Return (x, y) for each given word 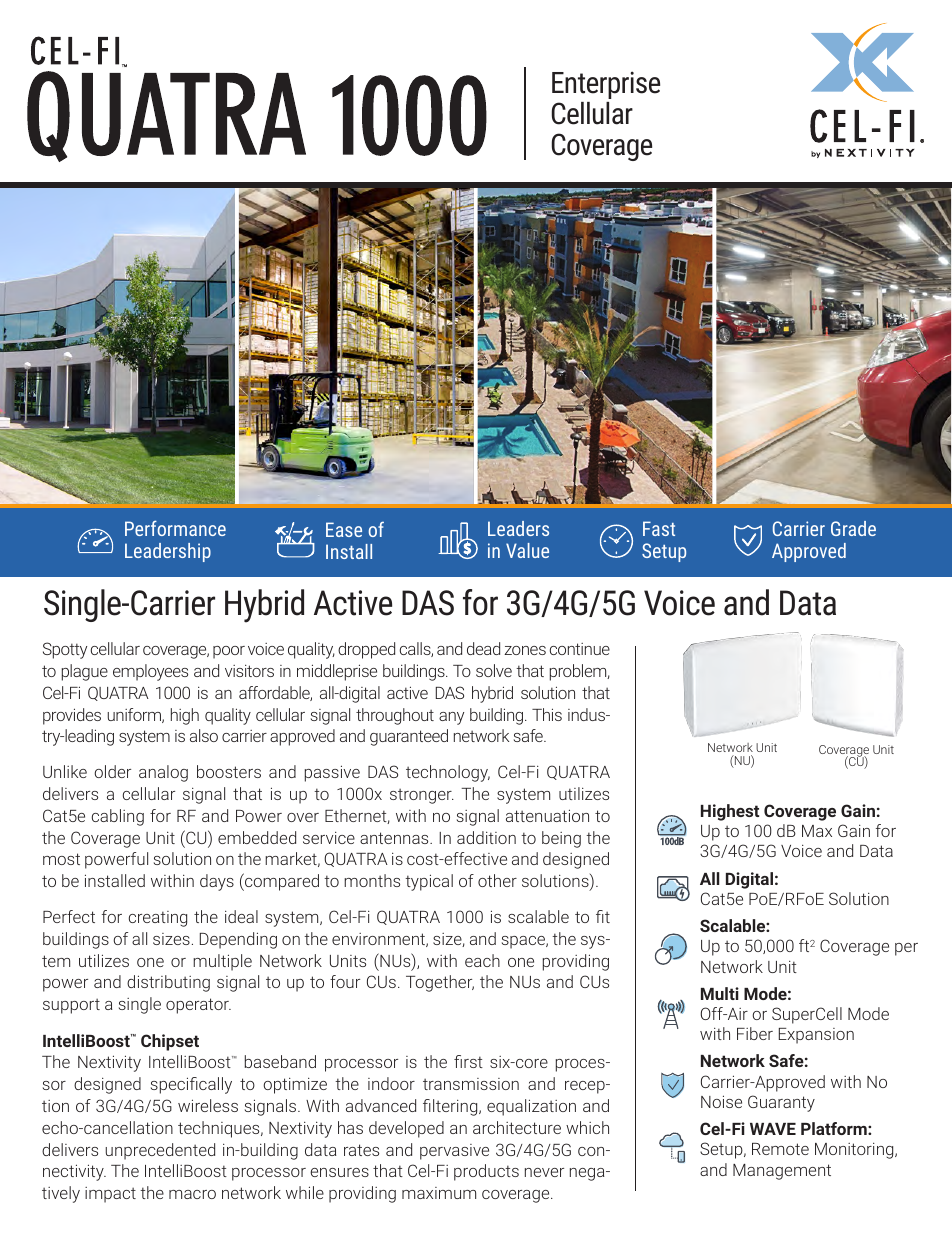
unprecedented (160, 1151)
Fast (659, 528)
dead (483, 648)
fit (603, 916)
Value (527, 550)
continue (580, 649)
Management (782, 1172)
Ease (344, 529)
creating (158, 919)
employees (150, 672)
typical (429, 882)
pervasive (454, 1152)
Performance (175, 528)
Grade (853, 528)
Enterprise (606, 85)
